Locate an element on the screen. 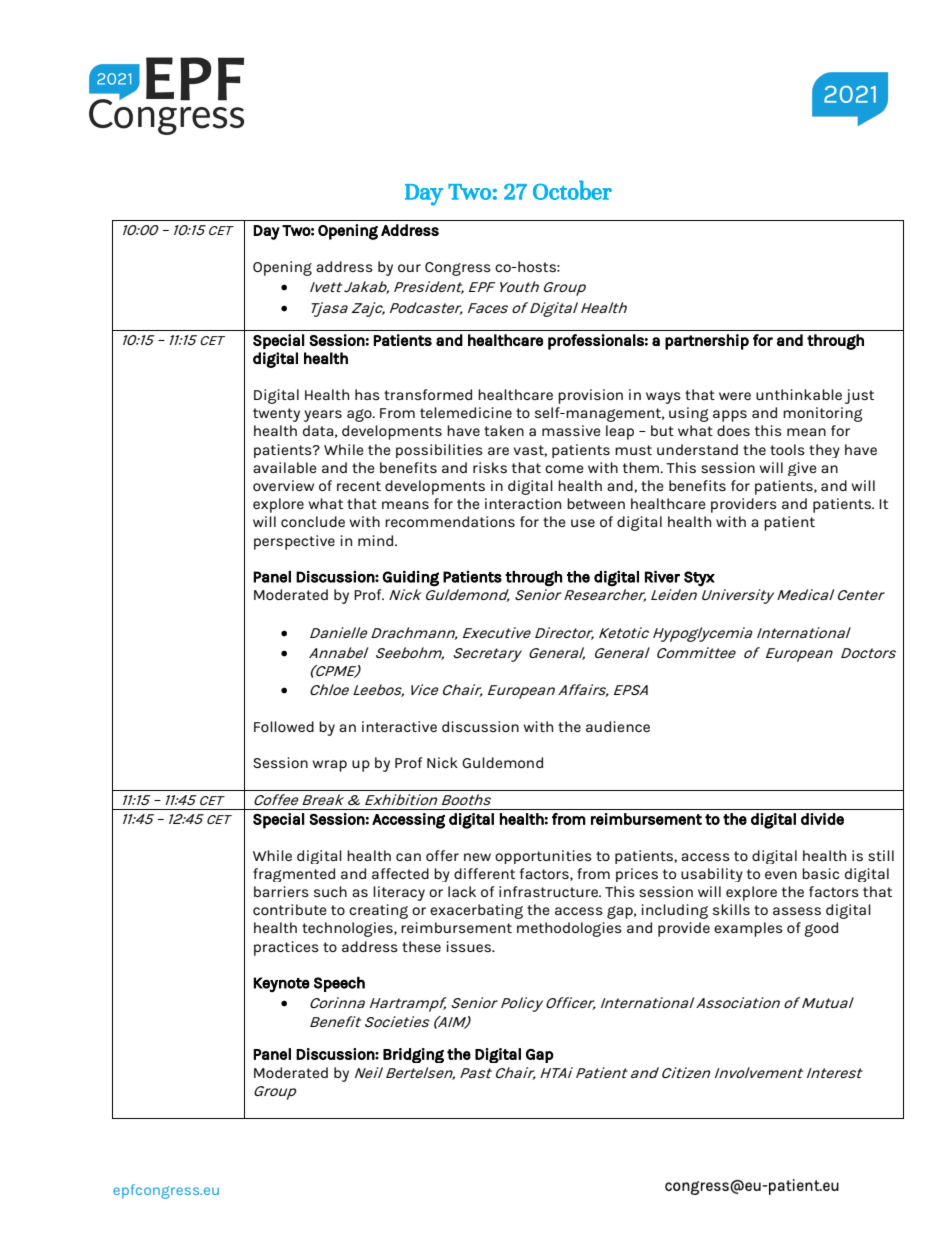 The height and width of the screenshot is (1233, 952). massive is located at coordinates (571, 430).
